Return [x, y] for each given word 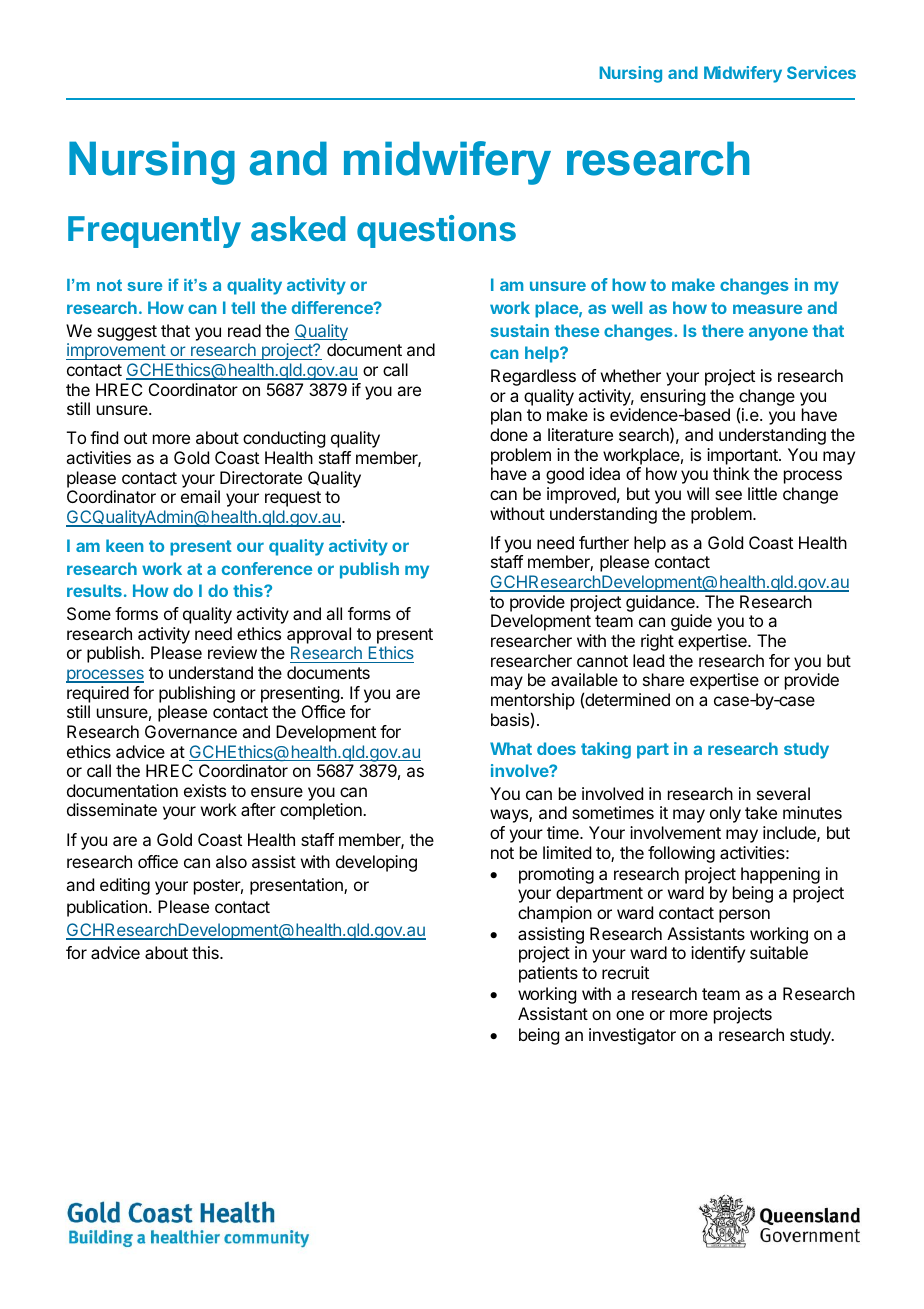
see [728, 495]
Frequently [154, 232]
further [604, 542]
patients [548, 974]
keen [124, 545]
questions [436, 231]
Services [821, 72]
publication [107, 908]
